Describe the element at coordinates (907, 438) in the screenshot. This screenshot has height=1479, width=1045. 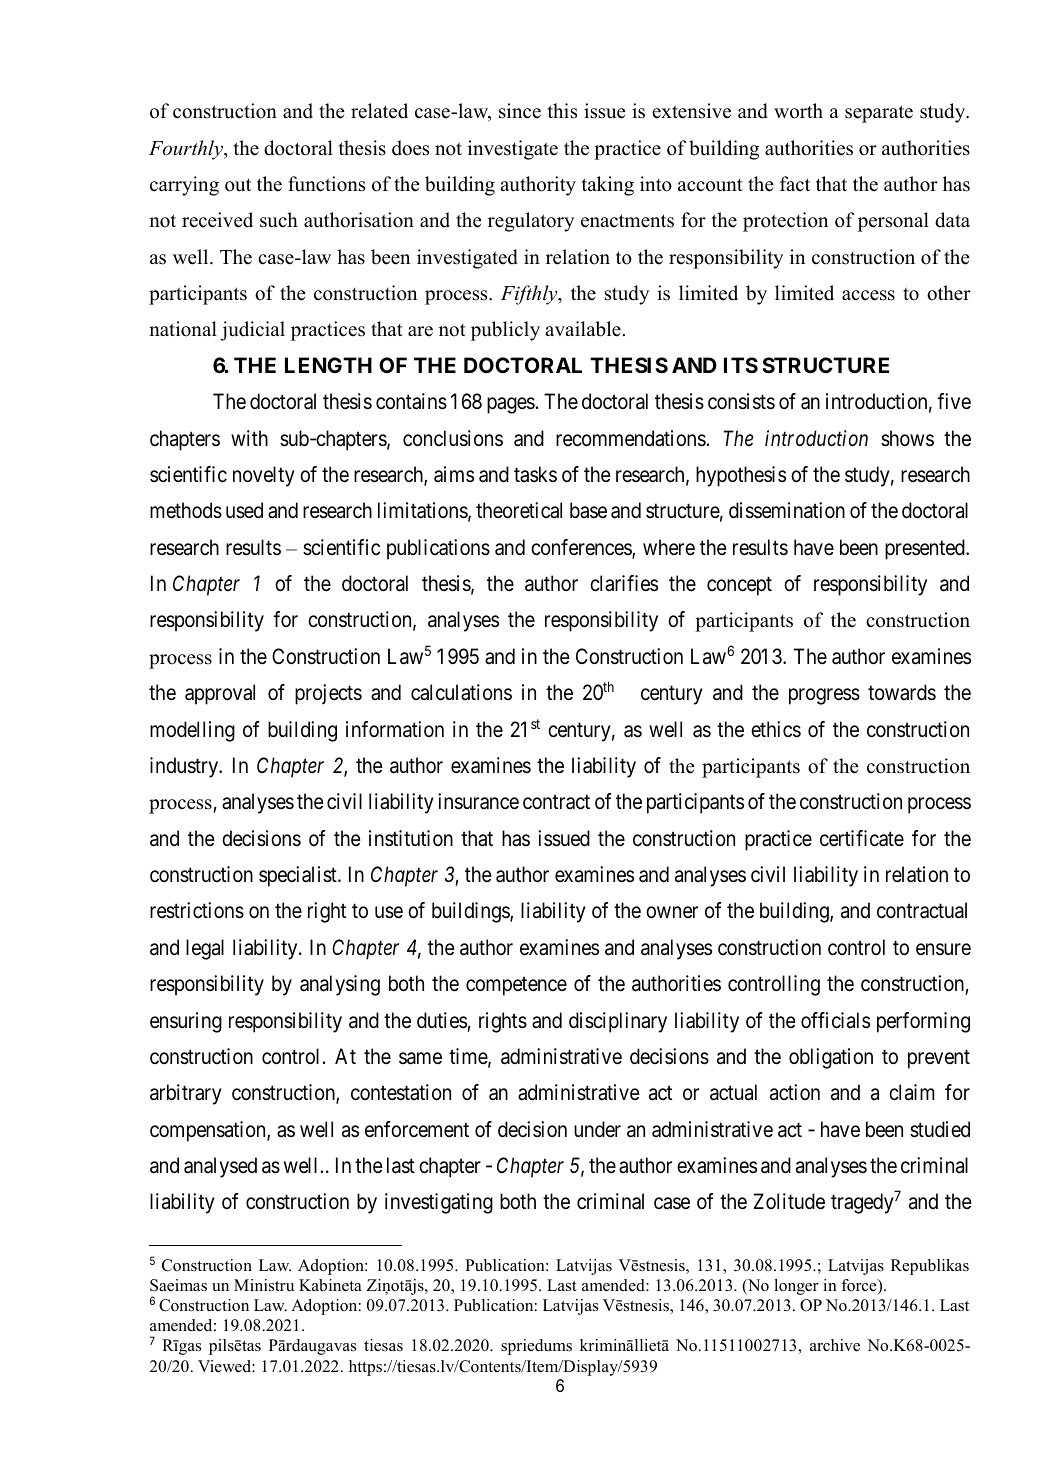
I see `shows` at that location.
